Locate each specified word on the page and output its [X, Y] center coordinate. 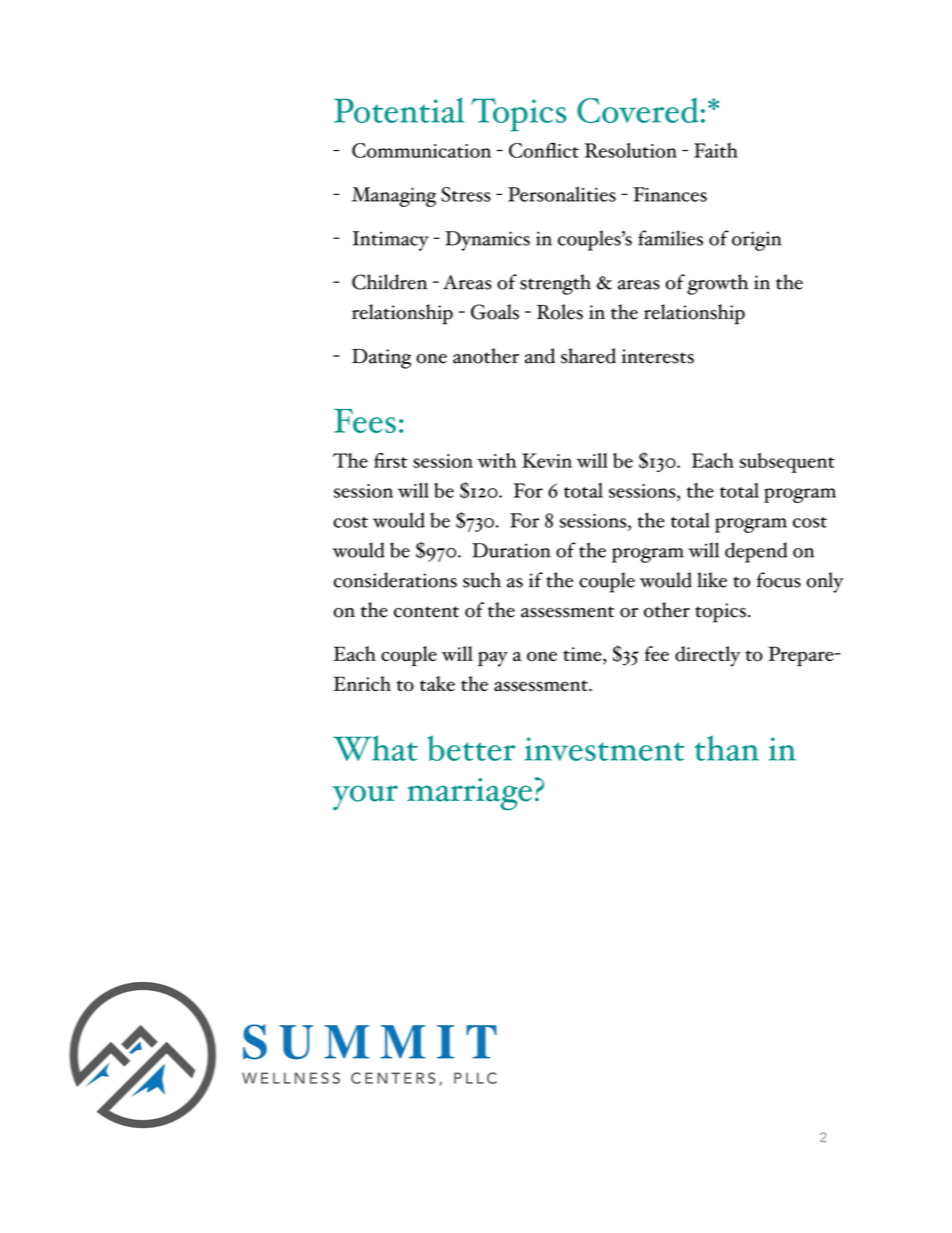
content [426, 612]
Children [389, 282]
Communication [421, 150]
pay [493, 659]
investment [604, 749]
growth [717, 284]
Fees [365, 421]
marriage [469, 794]
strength [555, 284]
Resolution [631, 150]
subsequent [787, 463]
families [670, 238]
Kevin [547, 460]
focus [779, 580]
